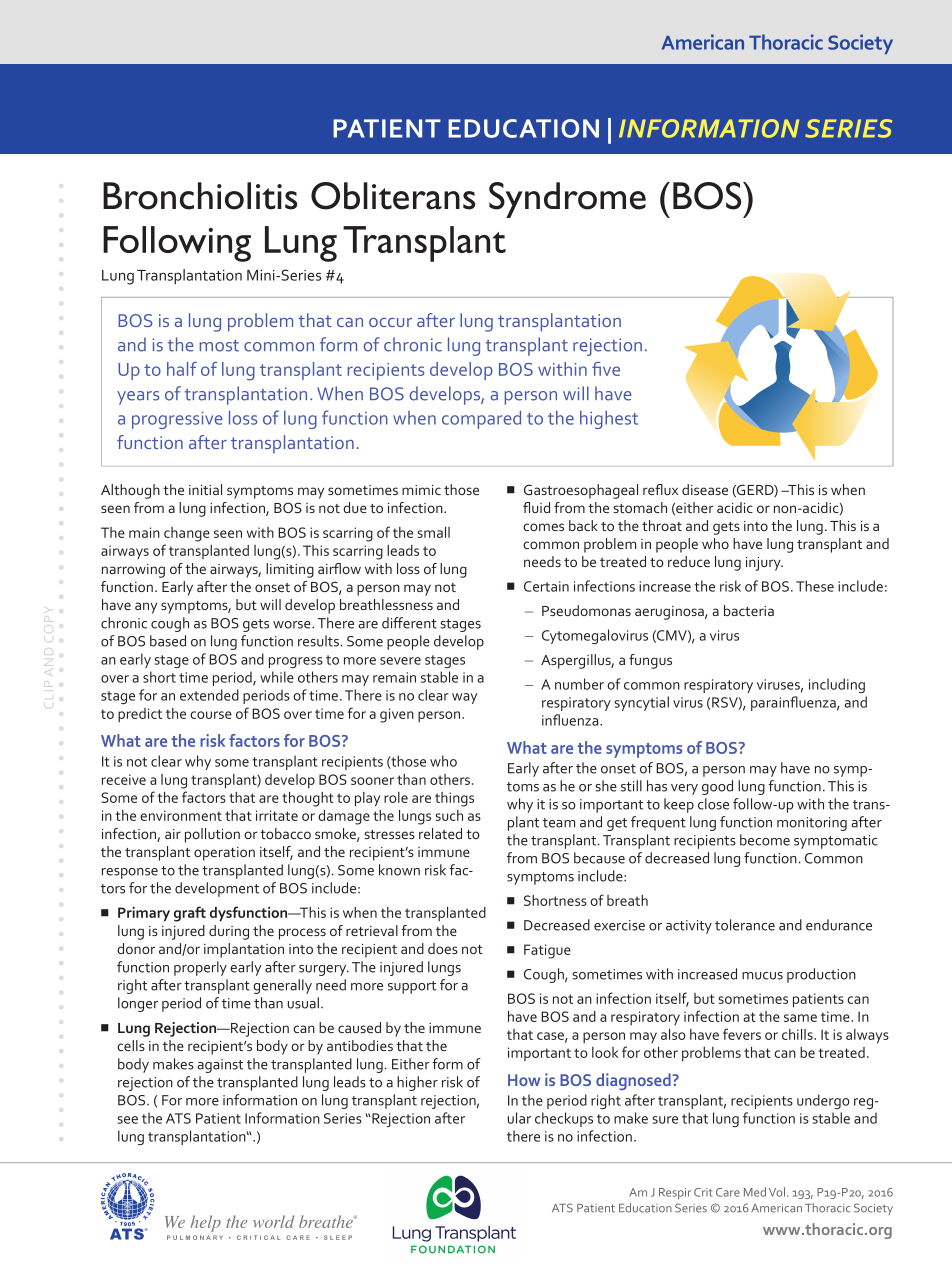 The width and height of the image is (952, 1275). Describe the element at coordinates (443, 948) in the image. I see `does` at that location.
